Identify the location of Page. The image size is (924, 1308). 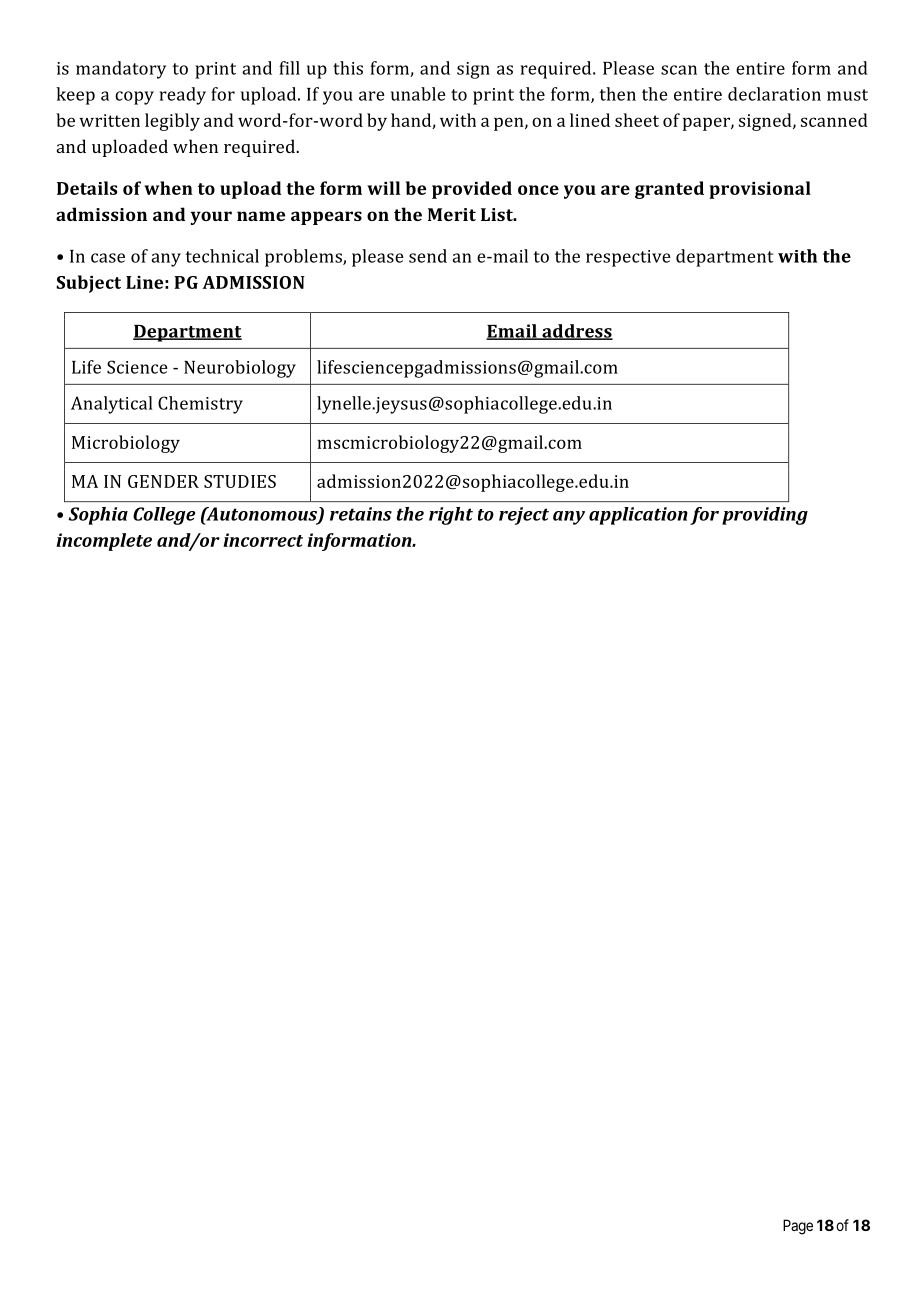
(798, 1227).
